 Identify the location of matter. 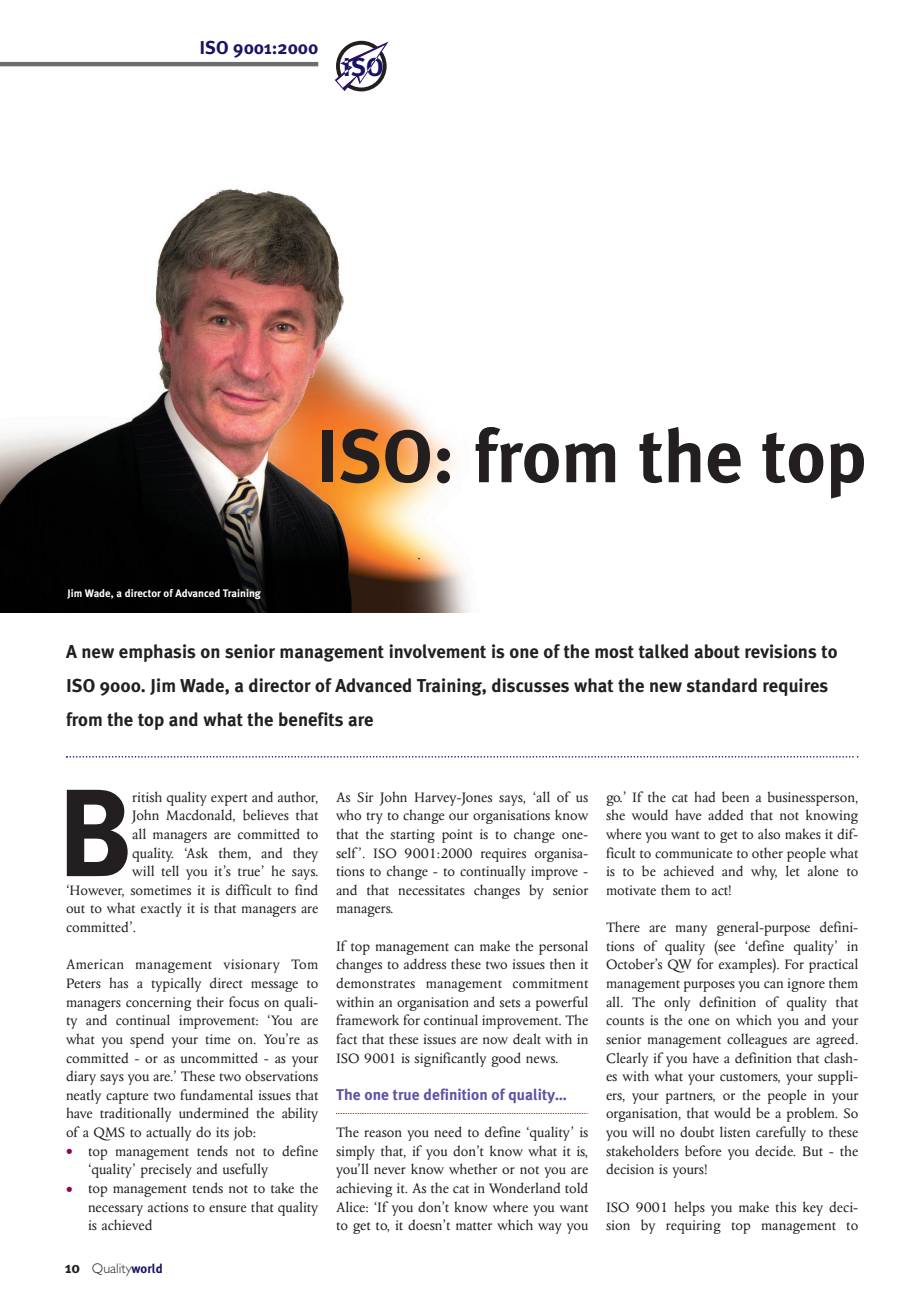
(474, 1226).
